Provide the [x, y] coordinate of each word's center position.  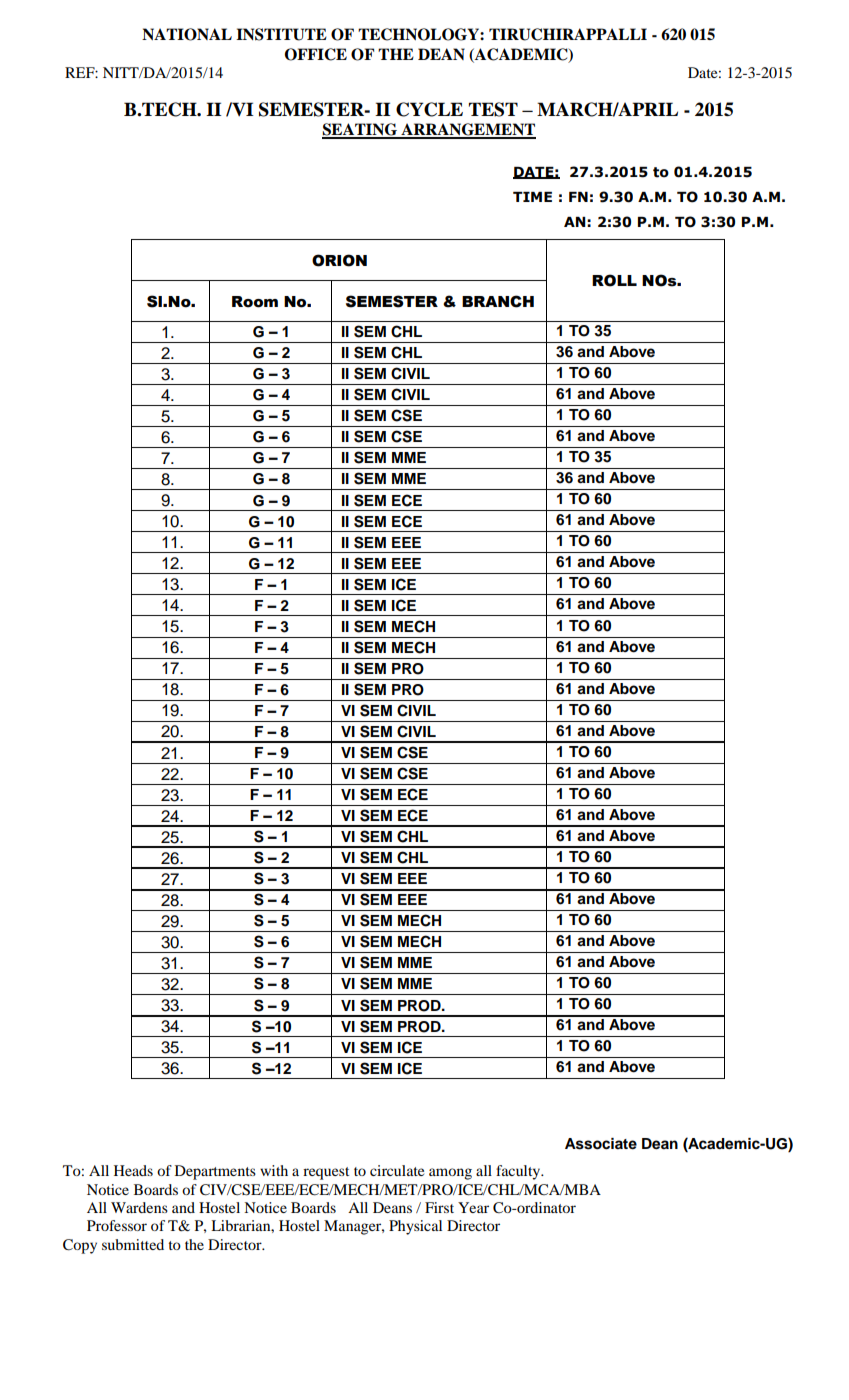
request [326, 1173]
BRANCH [498, 301]
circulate [397, 1170]
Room [255, 302]
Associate [601, 1144]
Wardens [139, 1207]
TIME [532, 197]
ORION [339, 260]
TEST [493, 109]
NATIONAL [187, 34]
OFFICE [316, 54]
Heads [133, 1170]
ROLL [614, 280]
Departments [215, 1172]
